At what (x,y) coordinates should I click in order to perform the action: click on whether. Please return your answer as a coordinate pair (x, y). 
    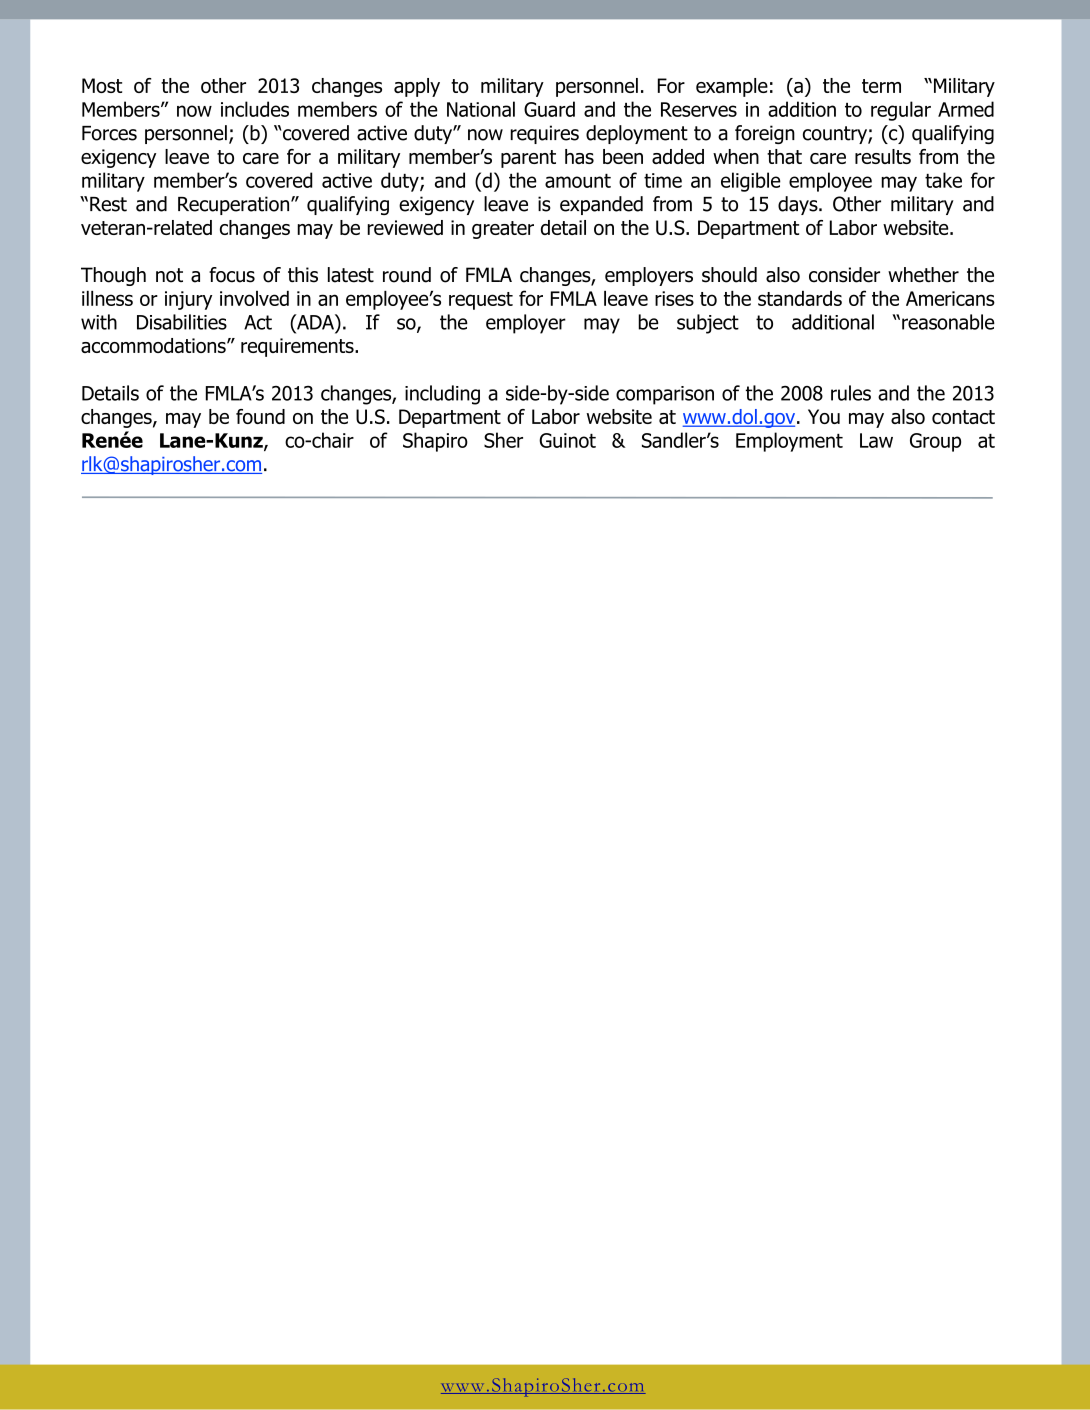
    Looking at the image, I should click on (923, 275).
